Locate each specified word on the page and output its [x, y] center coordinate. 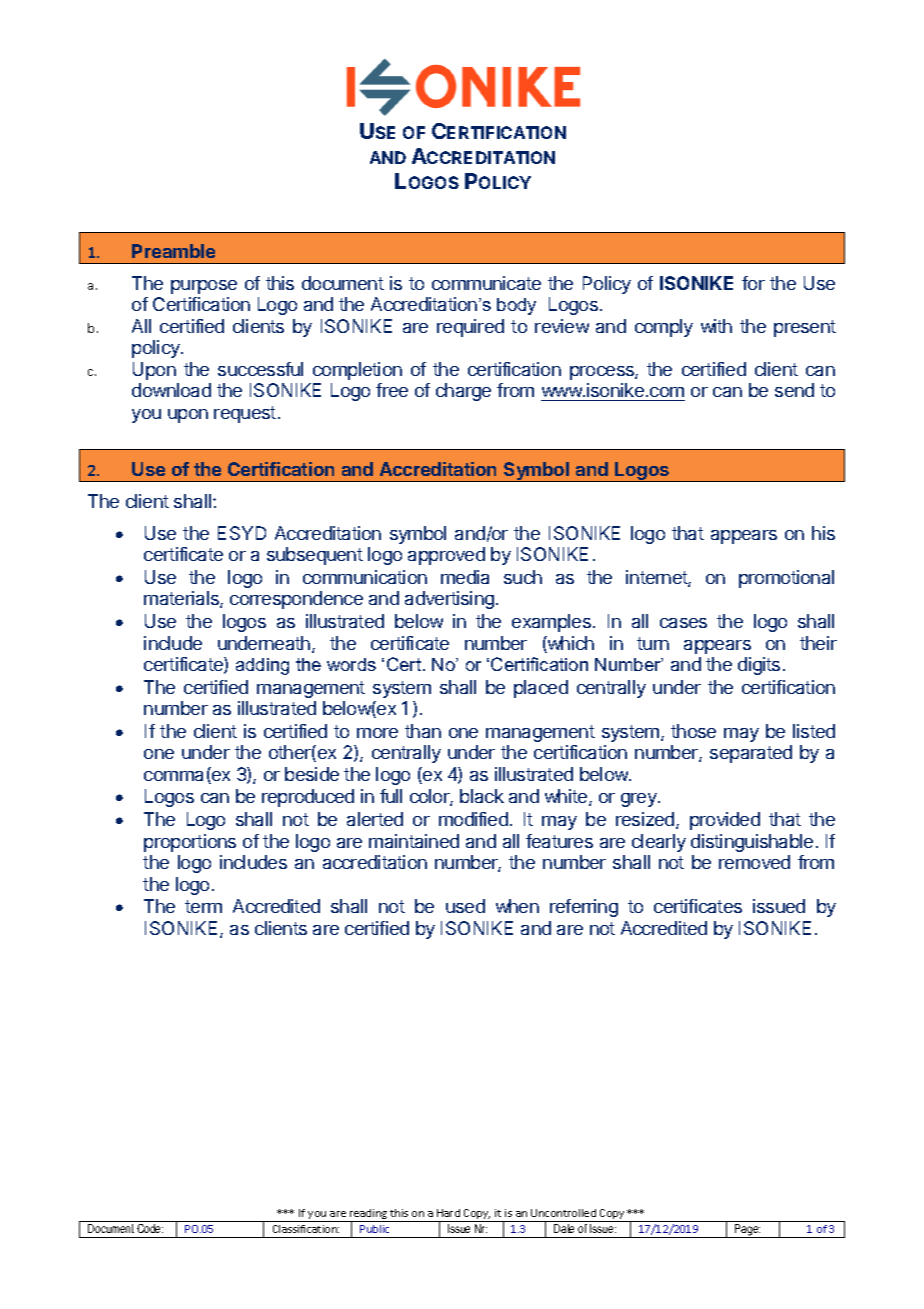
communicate [486, 283]
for [753, 283]
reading [368, 1215]
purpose [204, 287]
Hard [448, 1213]
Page [747, 1231]
